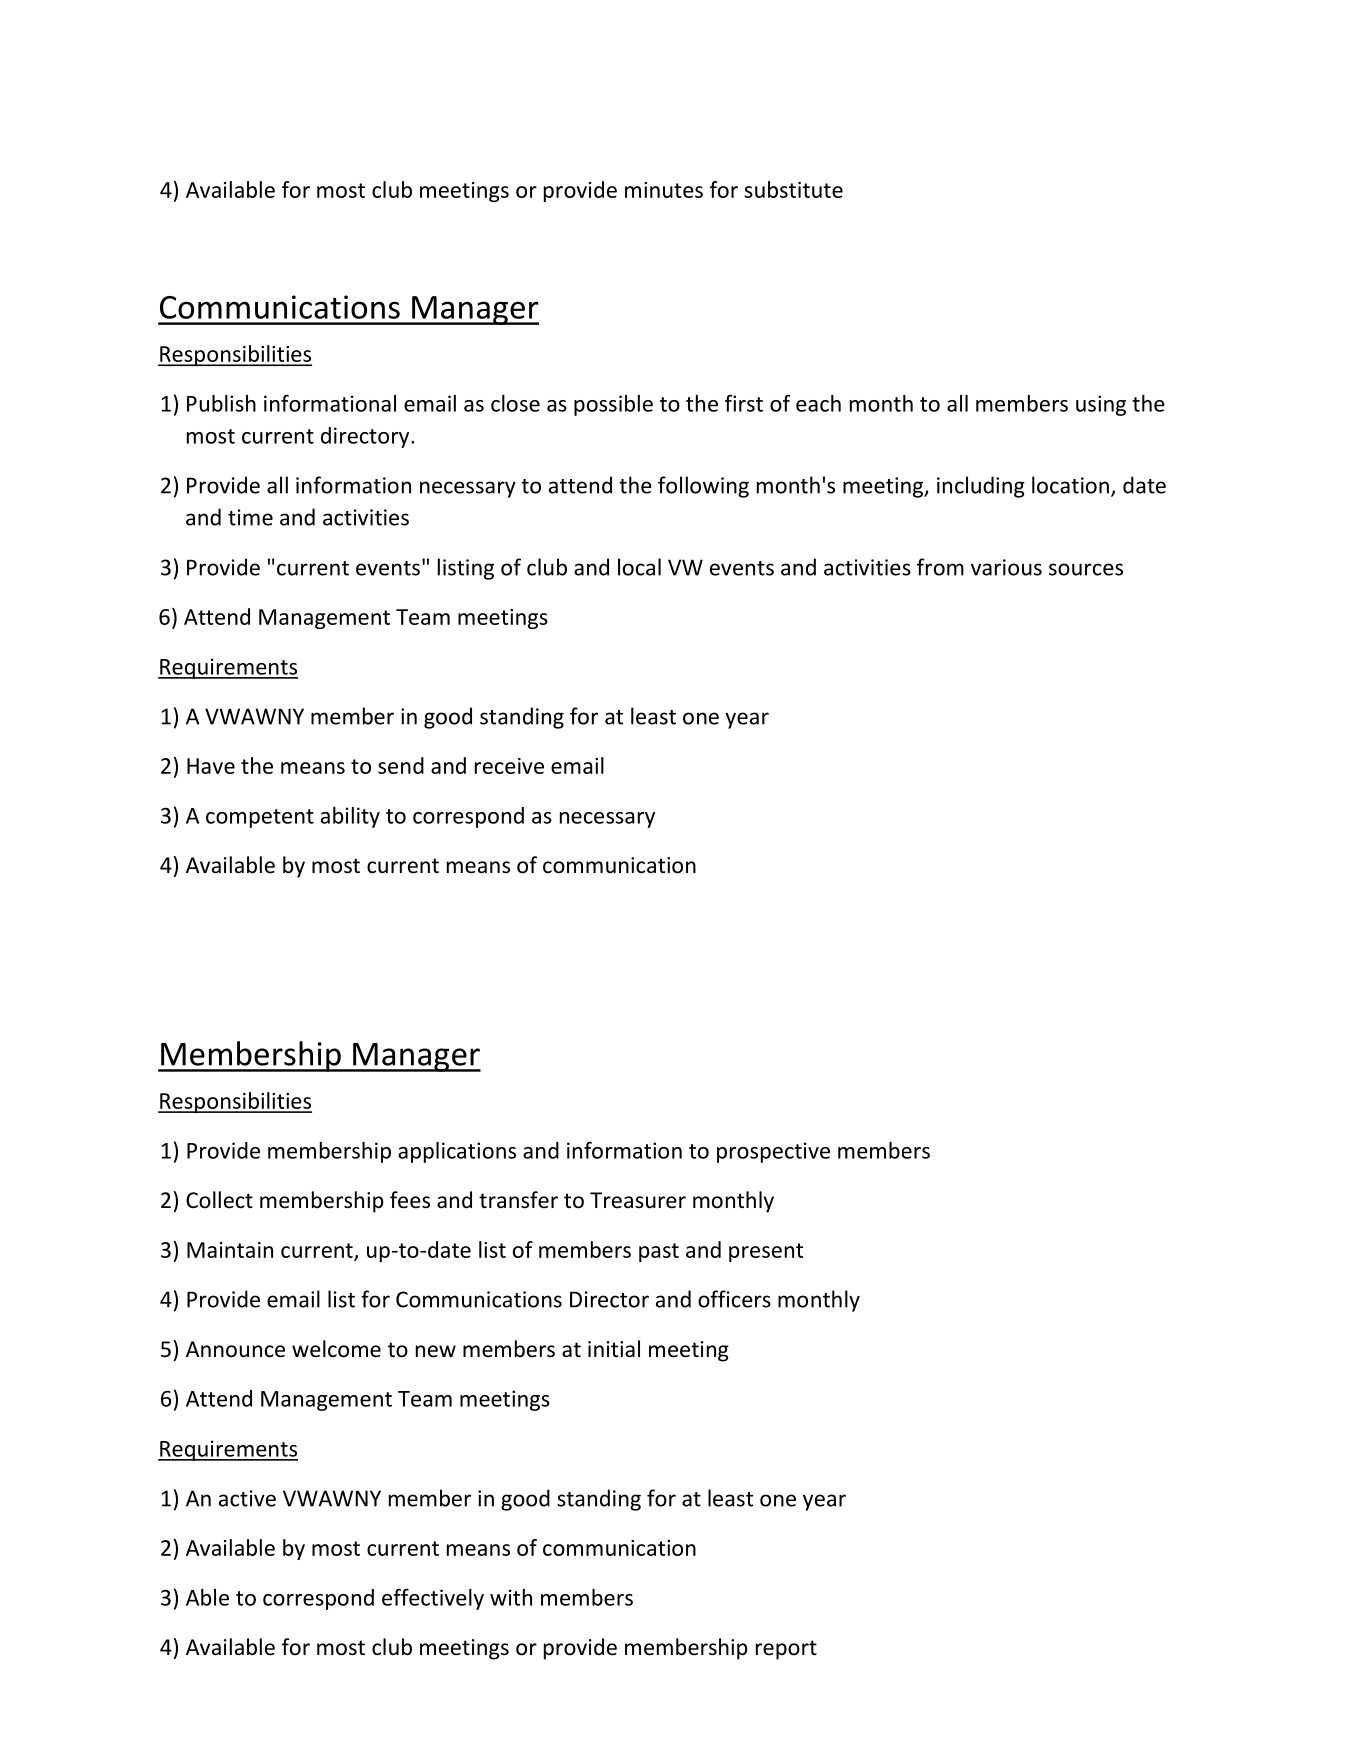 This screenshot has width=1358, height=1757. What do you see at coordinates (350, 817) in the screenshot?
I see `ability` at bounding box center [350, 817].
